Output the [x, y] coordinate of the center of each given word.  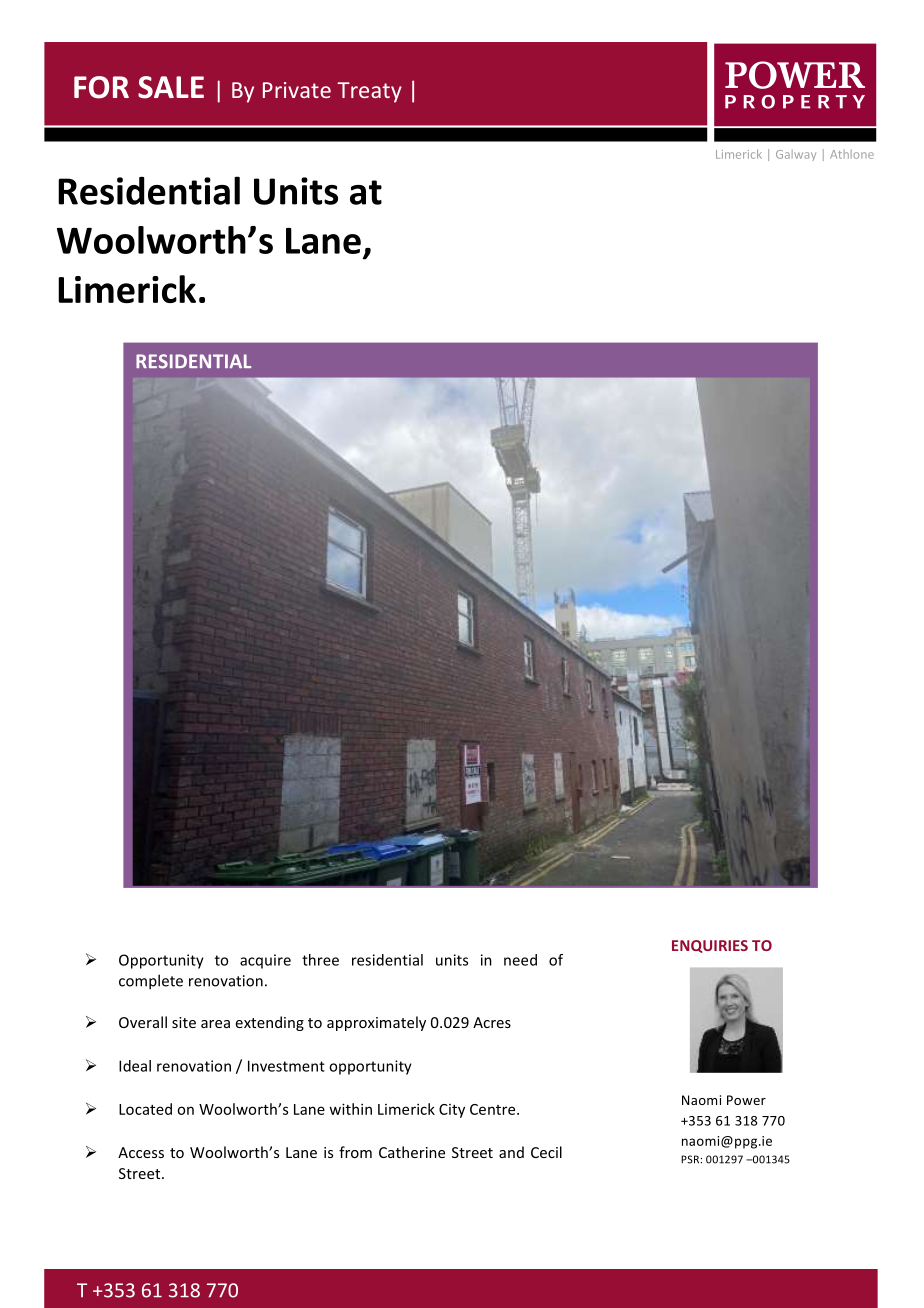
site [184, 1022]
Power [746, 1100]
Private [297, 90]
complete [151, 982]
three [320, 960]
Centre [494, 1109]
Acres [492, 1022]
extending [270, 1023]
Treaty [369, 92]
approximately [376, 1023]
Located [145, 1109]
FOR [101, 87]
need [520, 960]
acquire [265, 961]
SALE [171, 87]
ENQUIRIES [710, 946]
